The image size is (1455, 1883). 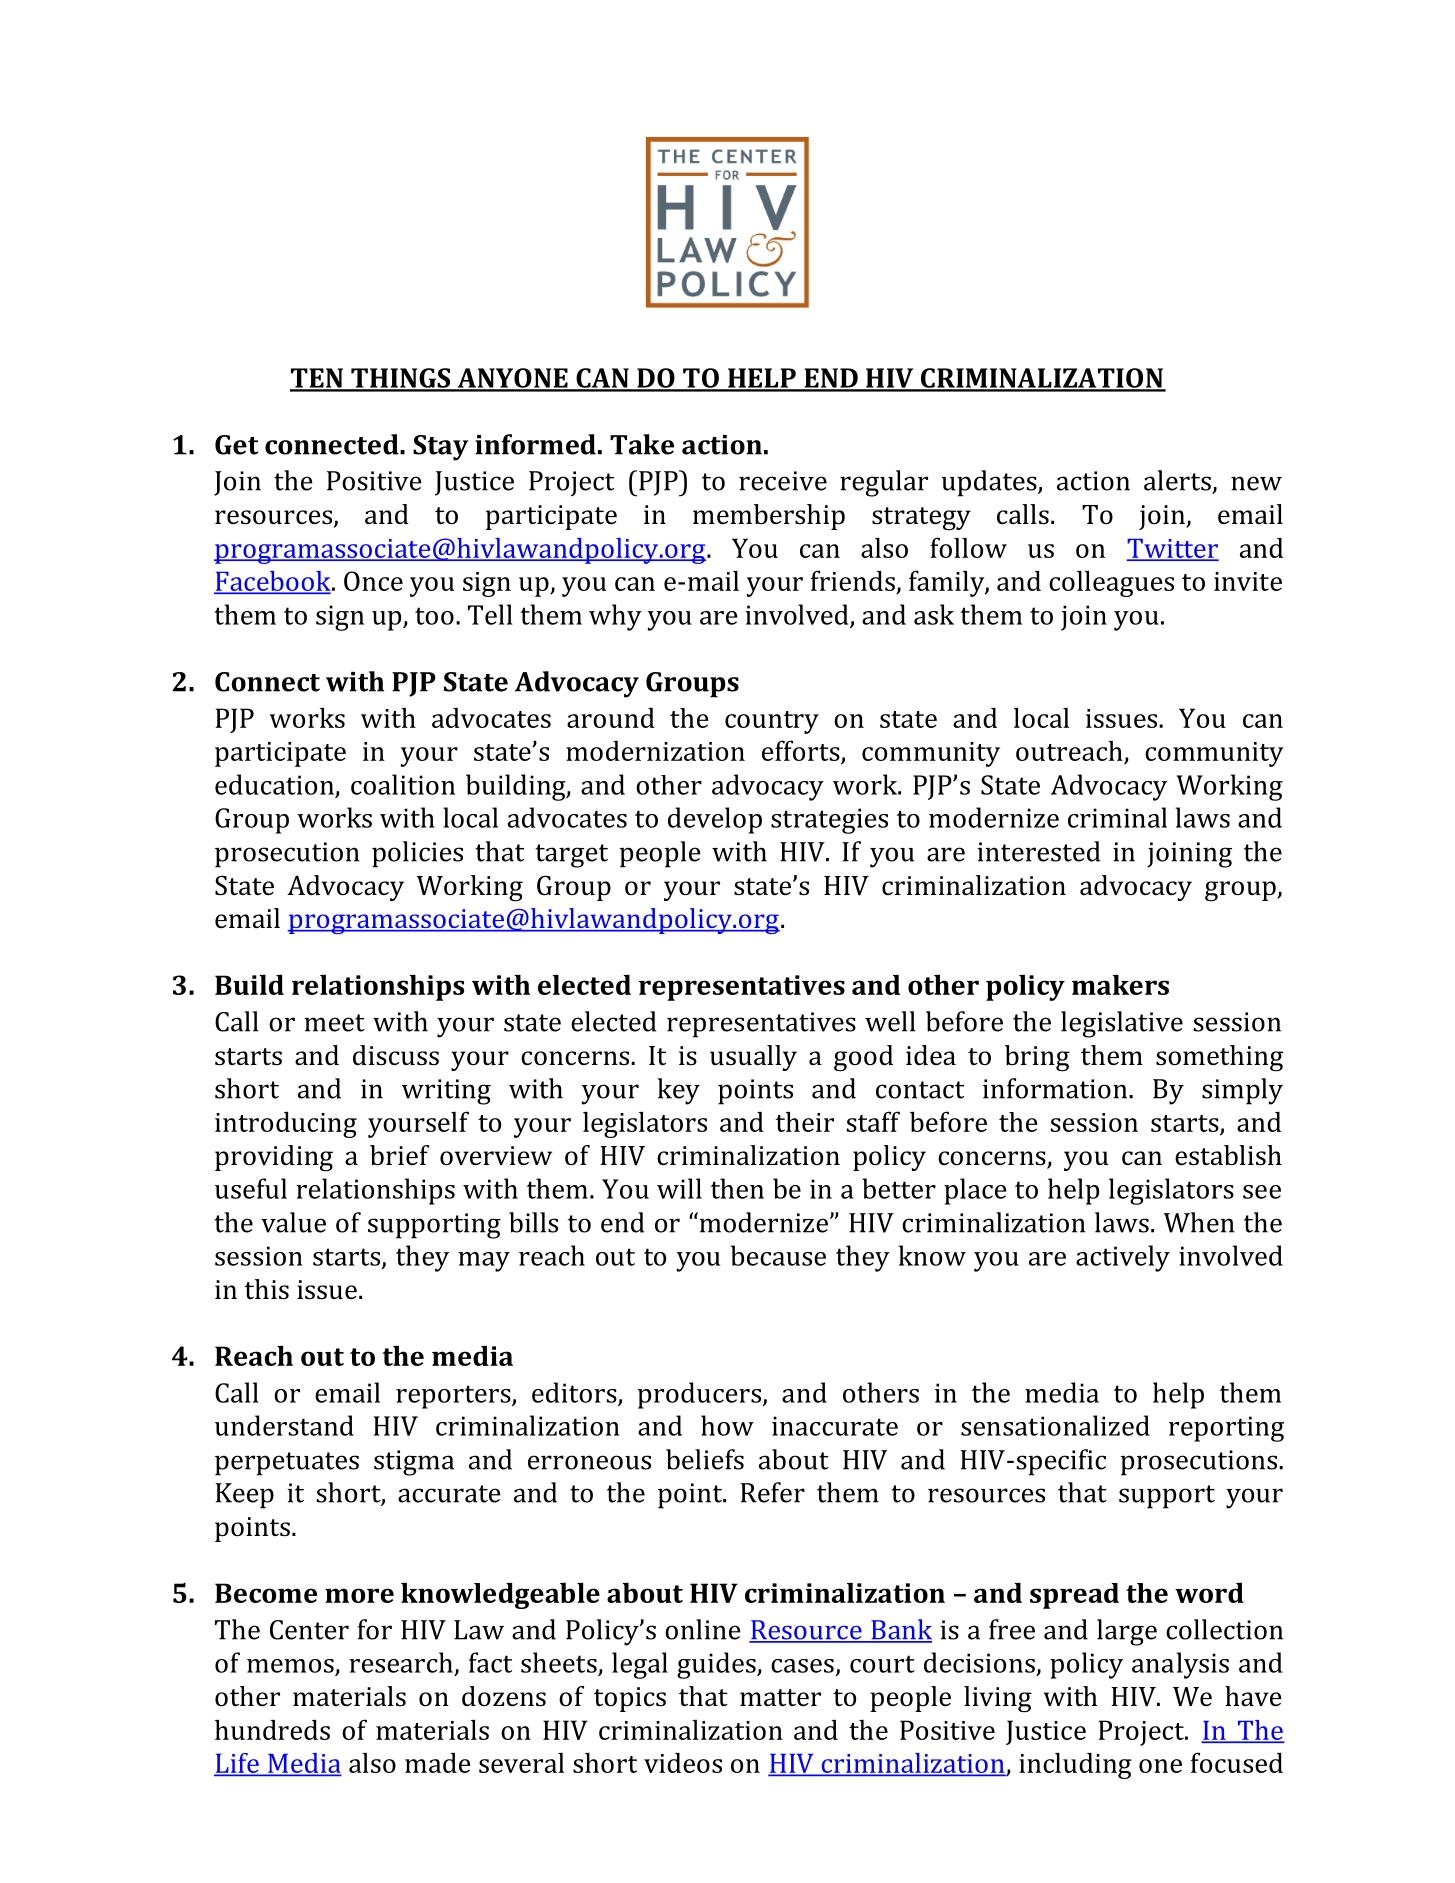 I want to click on hundreds, so click(x=272, y=1730).
